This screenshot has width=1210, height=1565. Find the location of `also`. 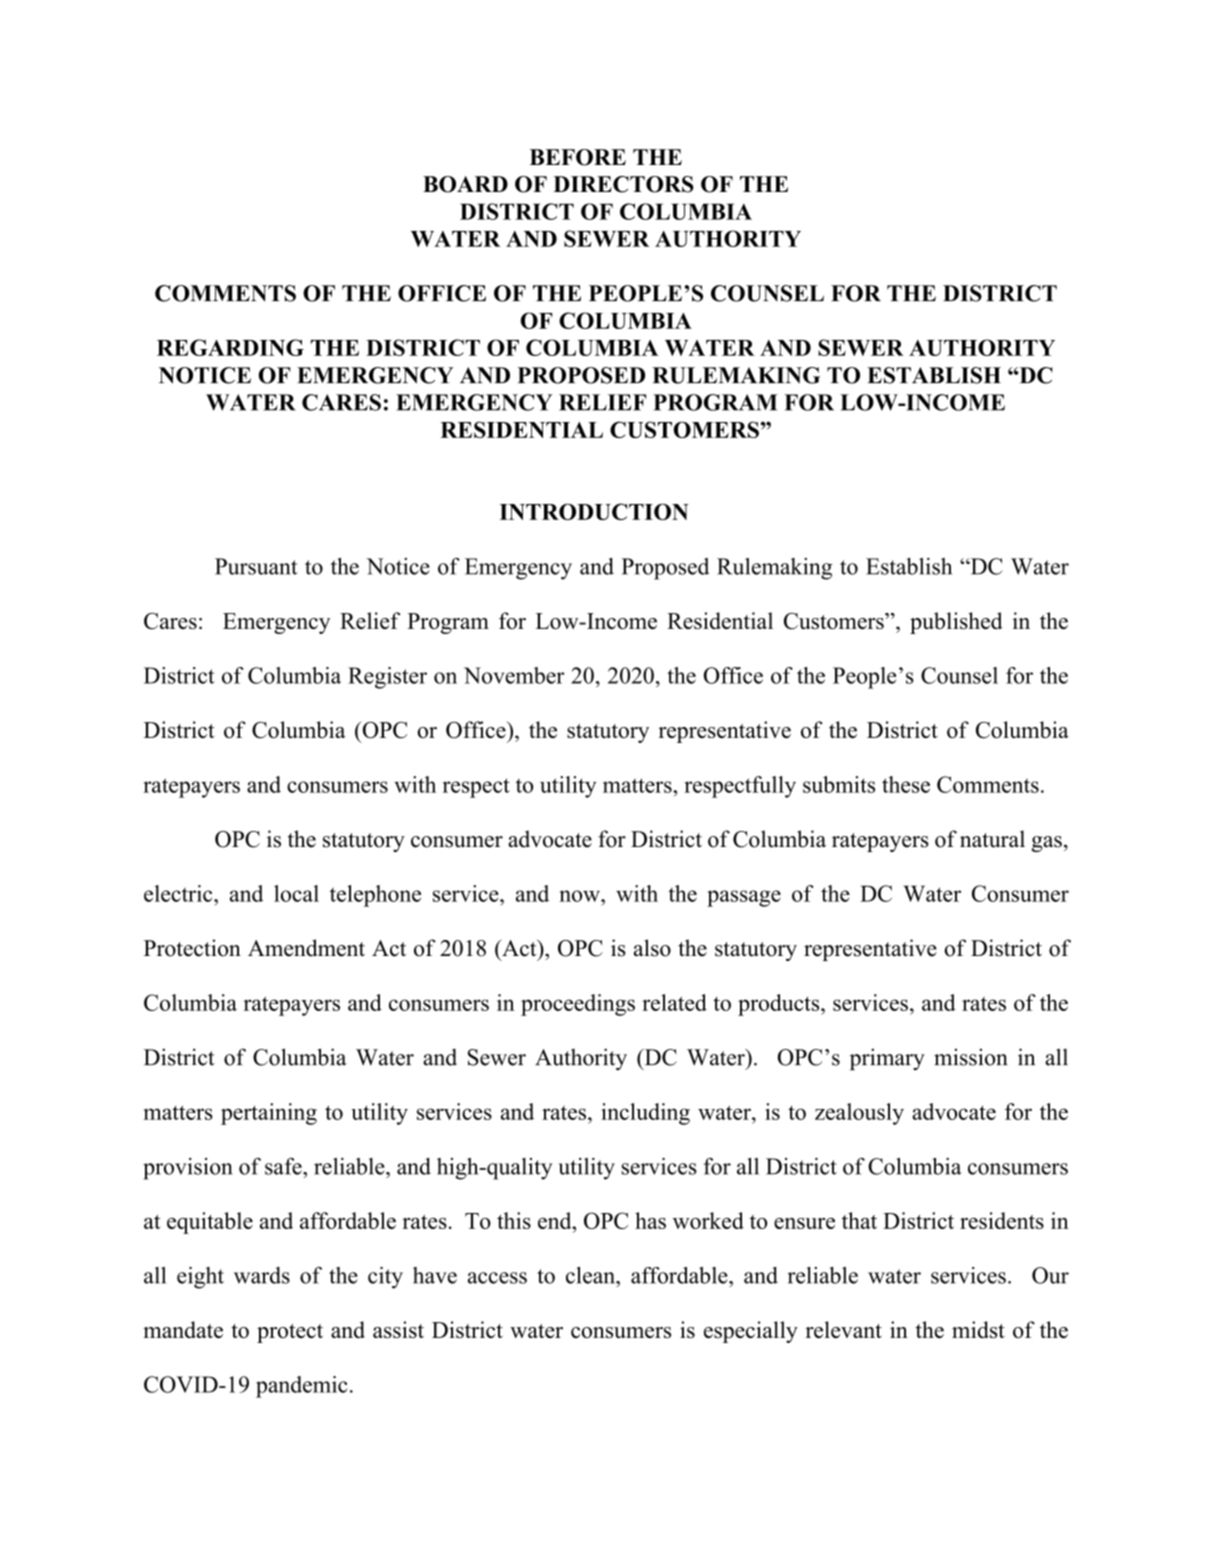

also is located at coordinates (652, 948).
